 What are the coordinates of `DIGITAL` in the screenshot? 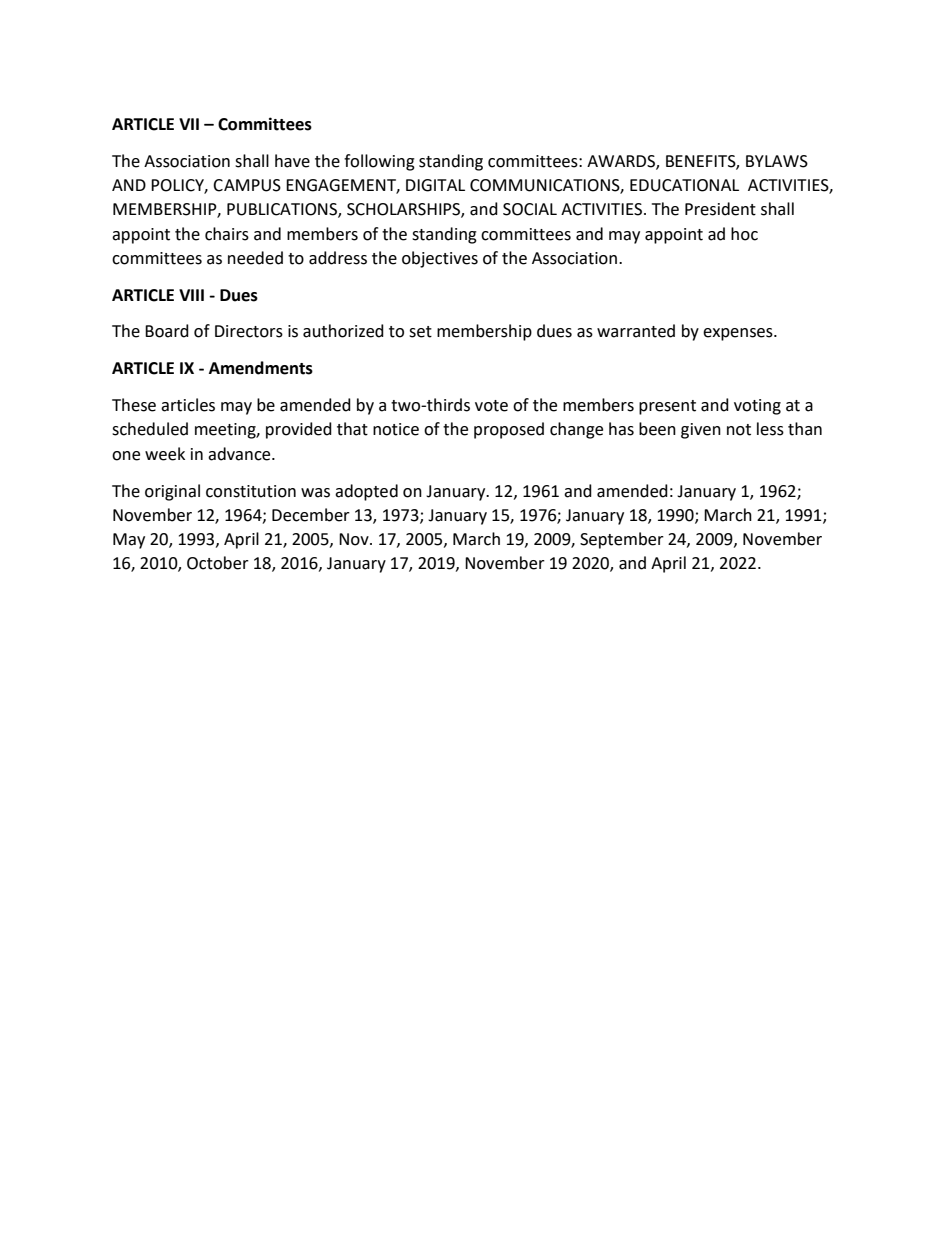 It's located at (435, 185).
